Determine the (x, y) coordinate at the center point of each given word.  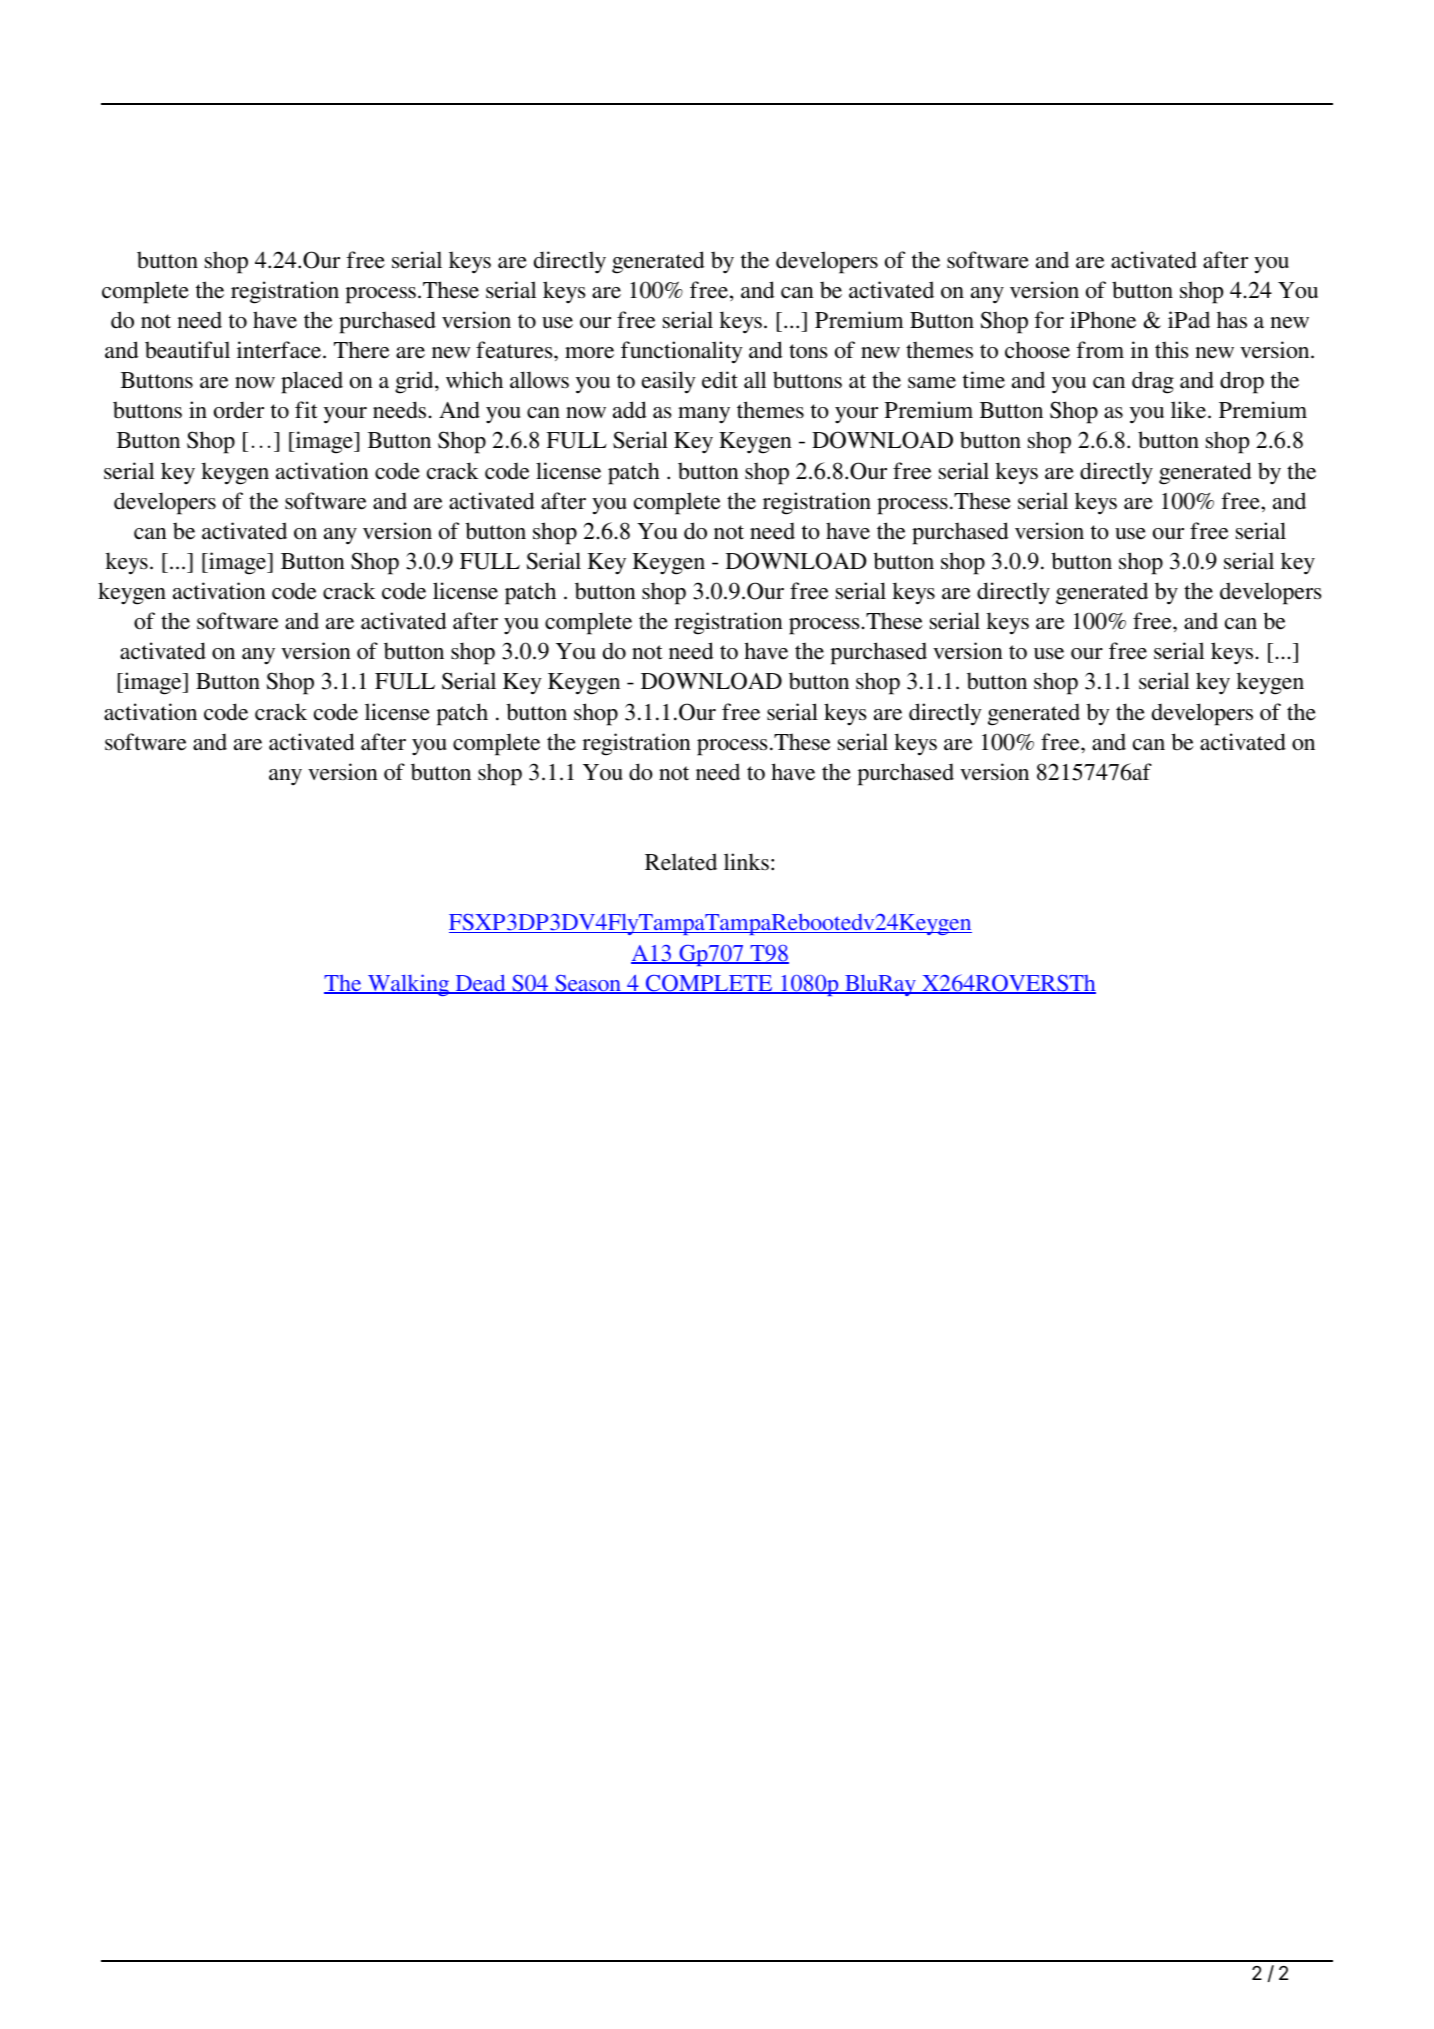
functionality (682, 352)
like (1190, 410)
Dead (480, 984)
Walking (409, 985)
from (1100, 350)
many (704, 415)
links (746, 862)
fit (306, 409)
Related (681, 862)
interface (280, 350)
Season (588, 984)
